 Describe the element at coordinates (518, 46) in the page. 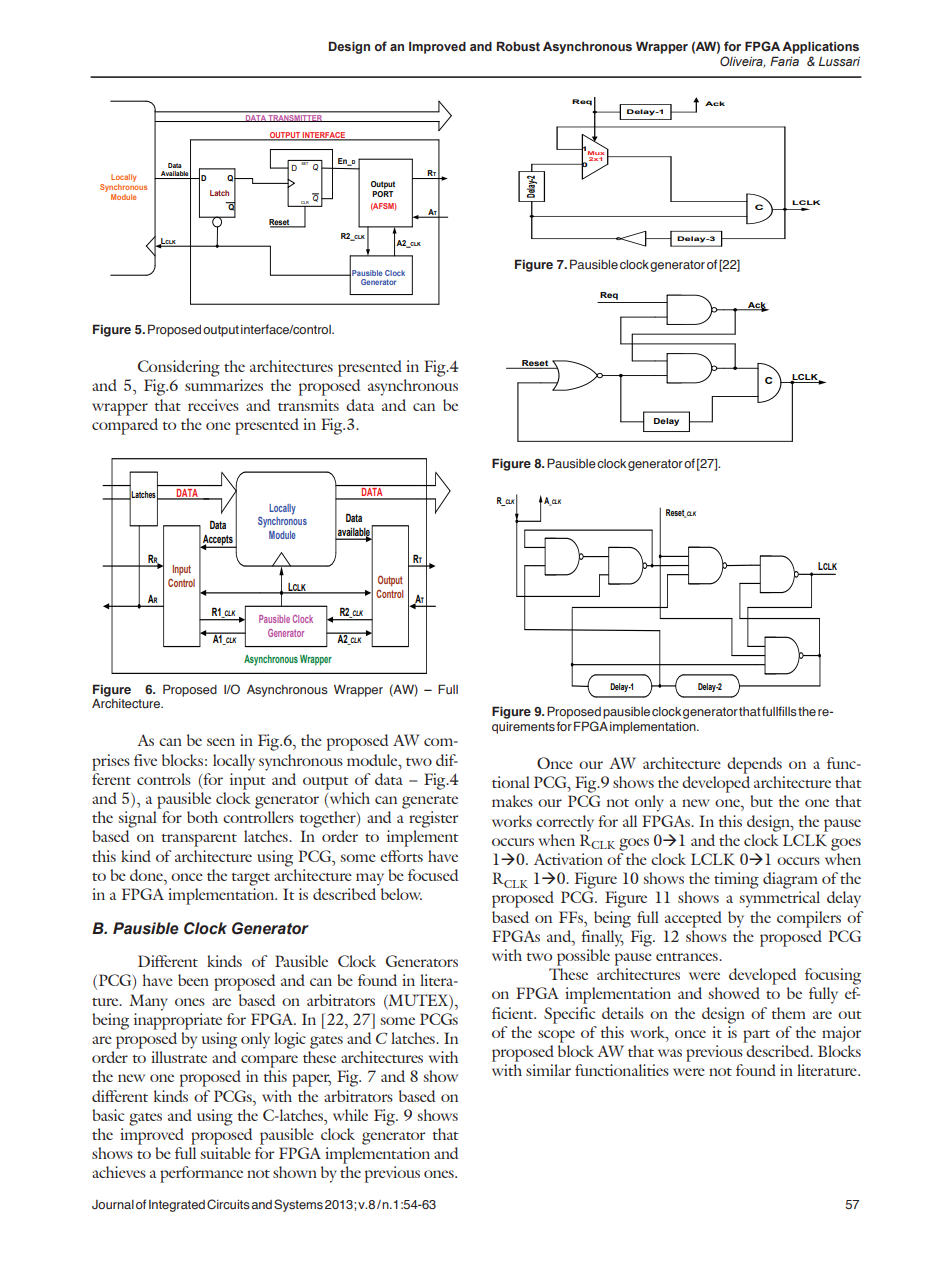

I see `Robust` at that location.
